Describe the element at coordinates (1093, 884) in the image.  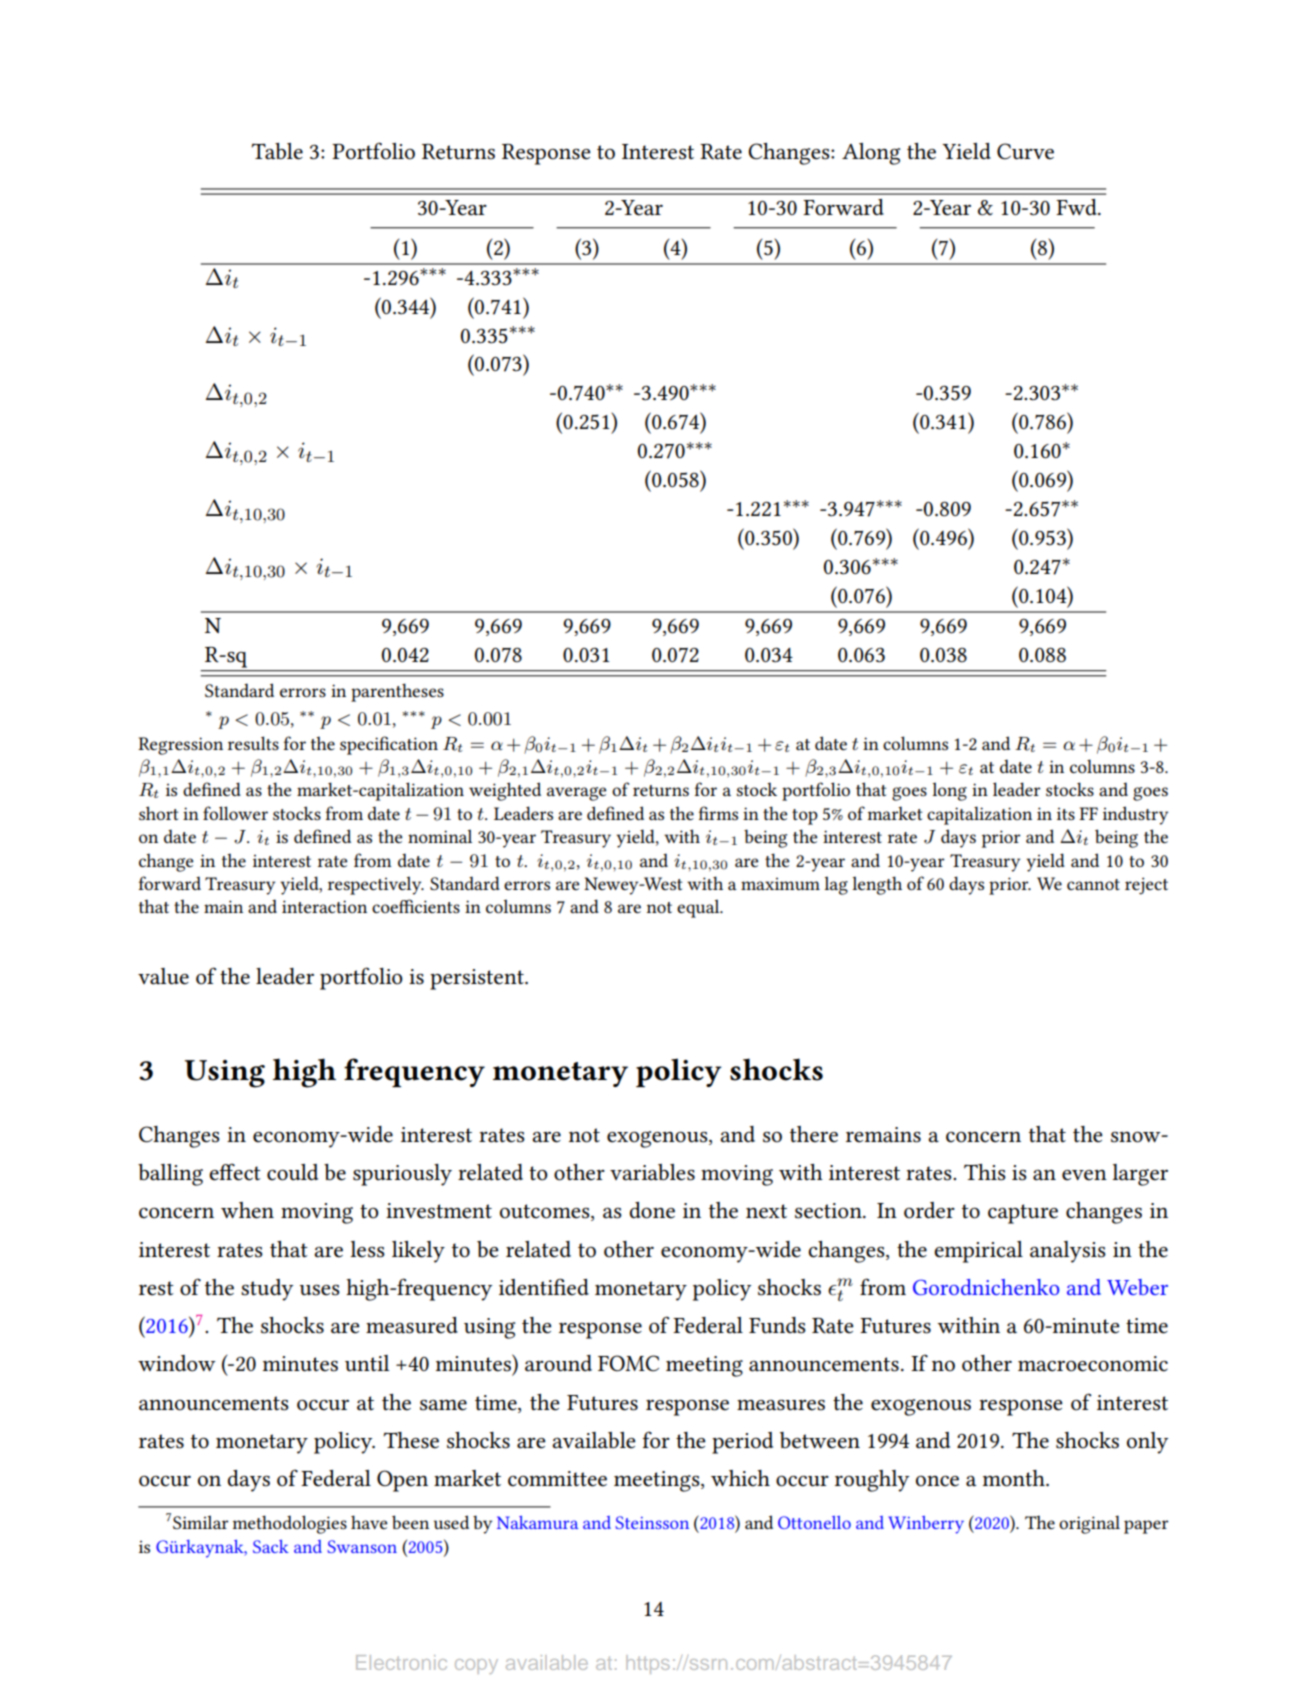
I see `cannot` at that location.
